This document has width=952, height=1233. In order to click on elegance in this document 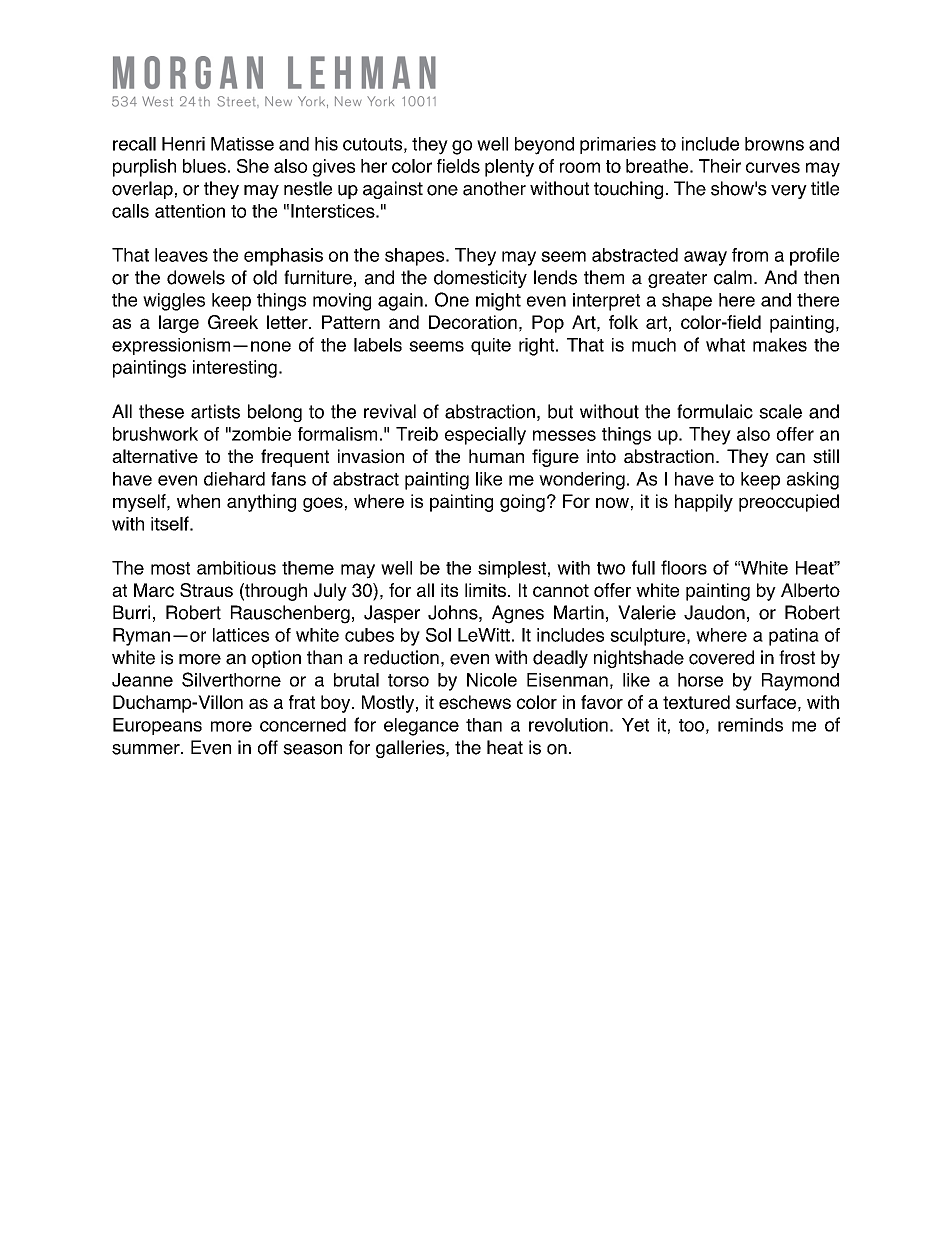, I will do `click(421, 727)`.
